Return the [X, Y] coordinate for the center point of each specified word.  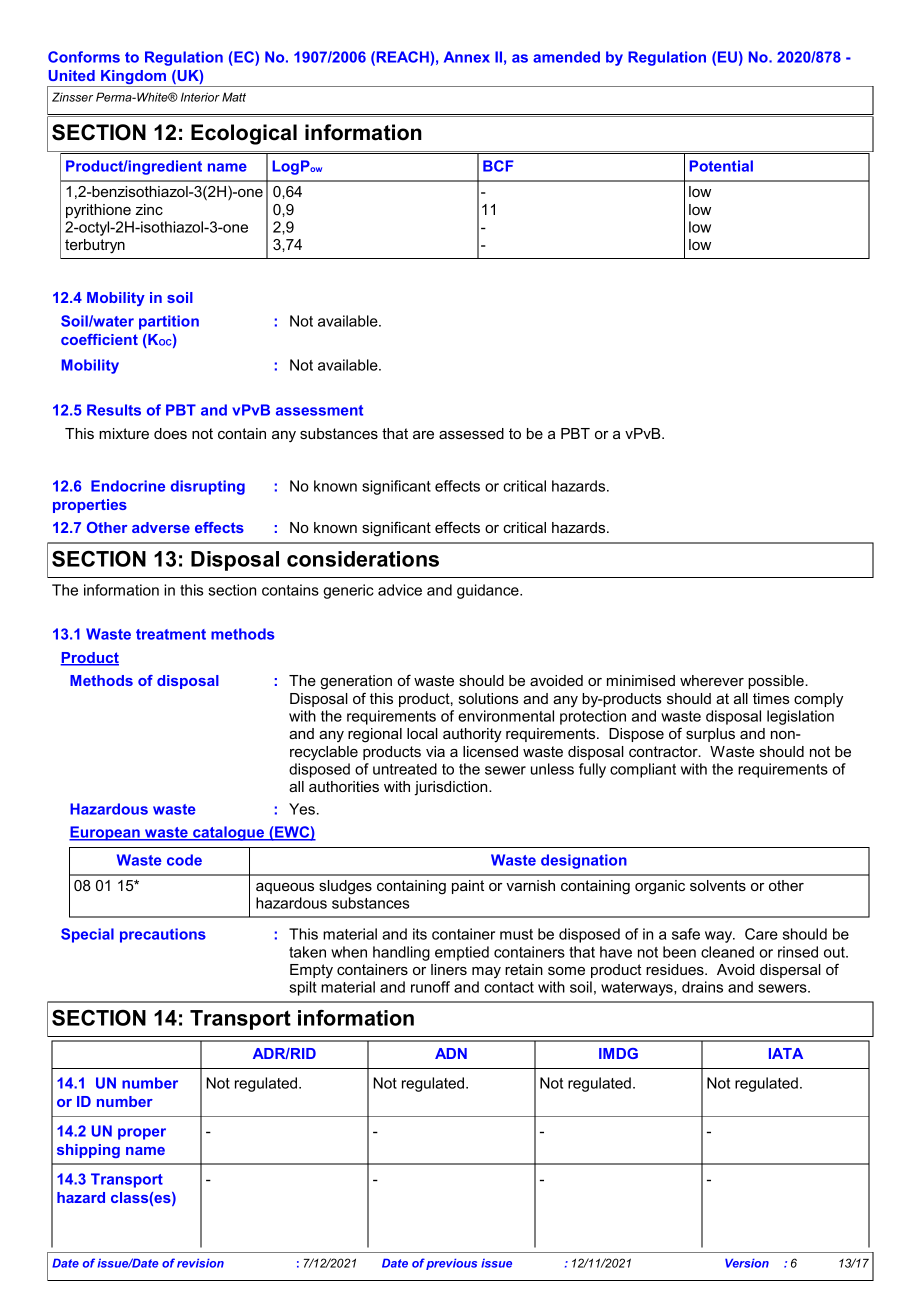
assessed [471, 433]
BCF [498, 166]
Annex [467, 57]
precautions [163, 935]
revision [200, 1263]
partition [169, 322]
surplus [710, 735]
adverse [161, 527]
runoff [430, 987]
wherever [712, 680]
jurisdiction [452, 788]
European [105, 833]
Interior [200, 97]
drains [702, 987]
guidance [489, 591]
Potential [721, 166]
